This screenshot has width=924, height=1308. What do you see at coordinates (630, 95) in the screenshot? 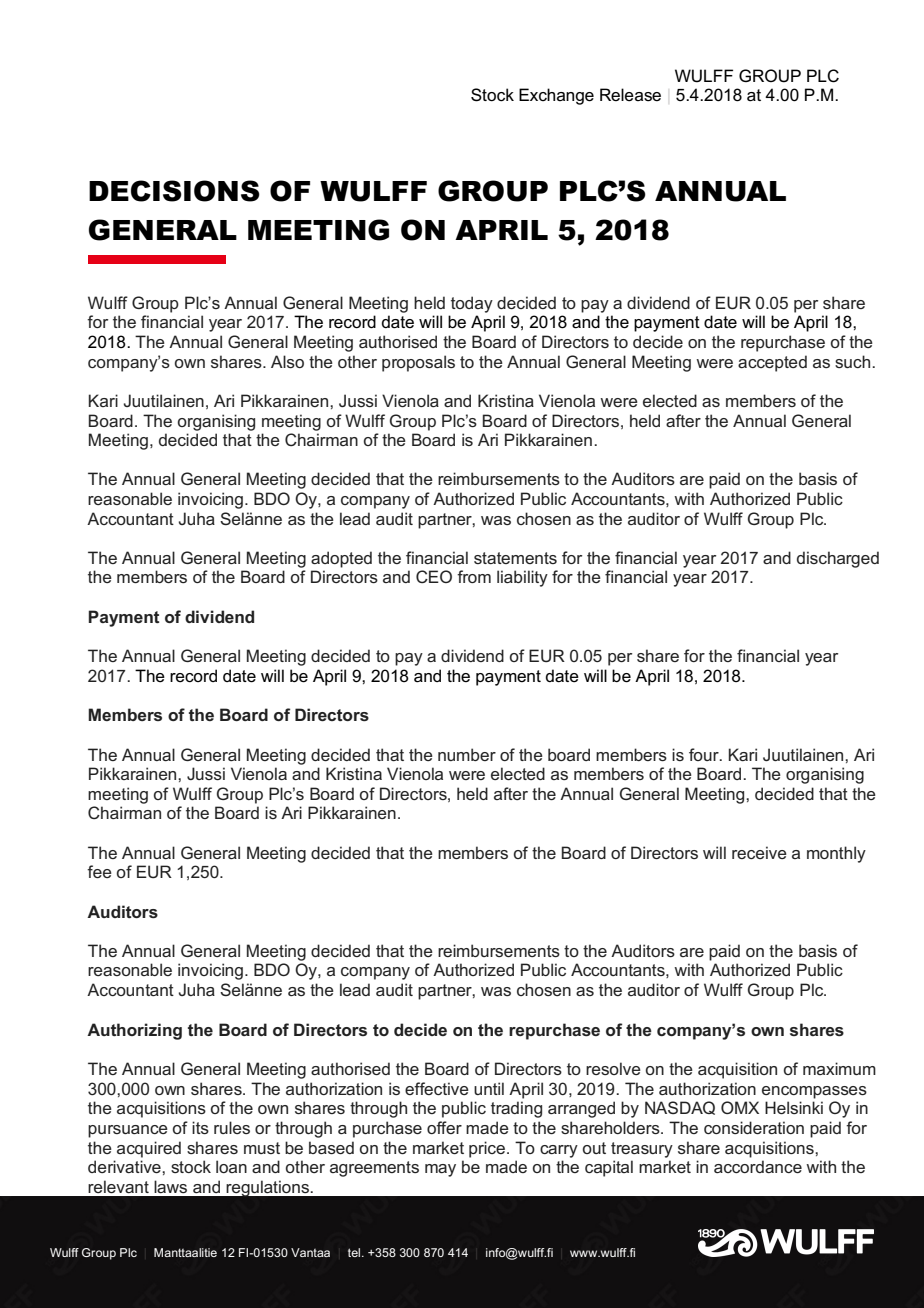
I see `Release` at bounding box center [630, 95].
